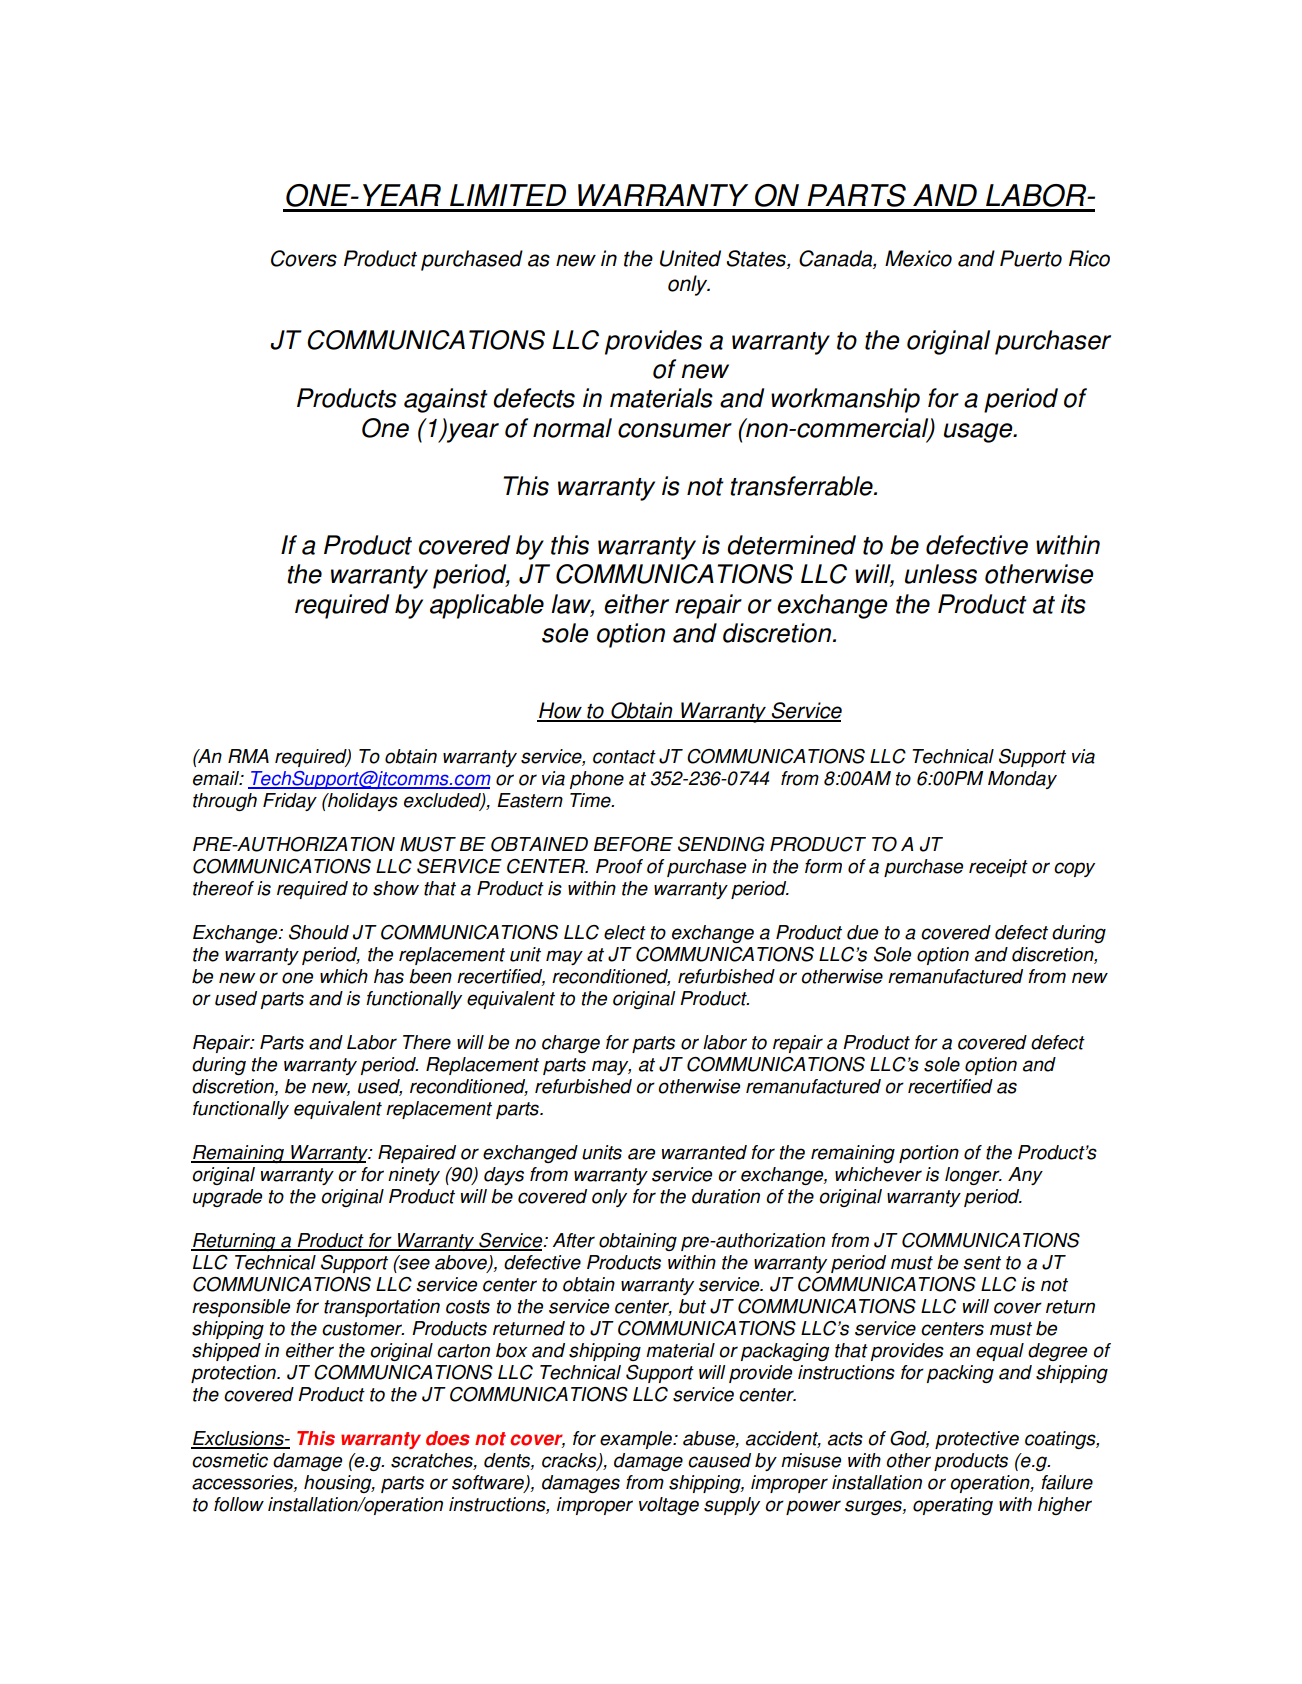 The height and width of the page is (1684, 1302). I want to click on protective, so click(977, 1440).
